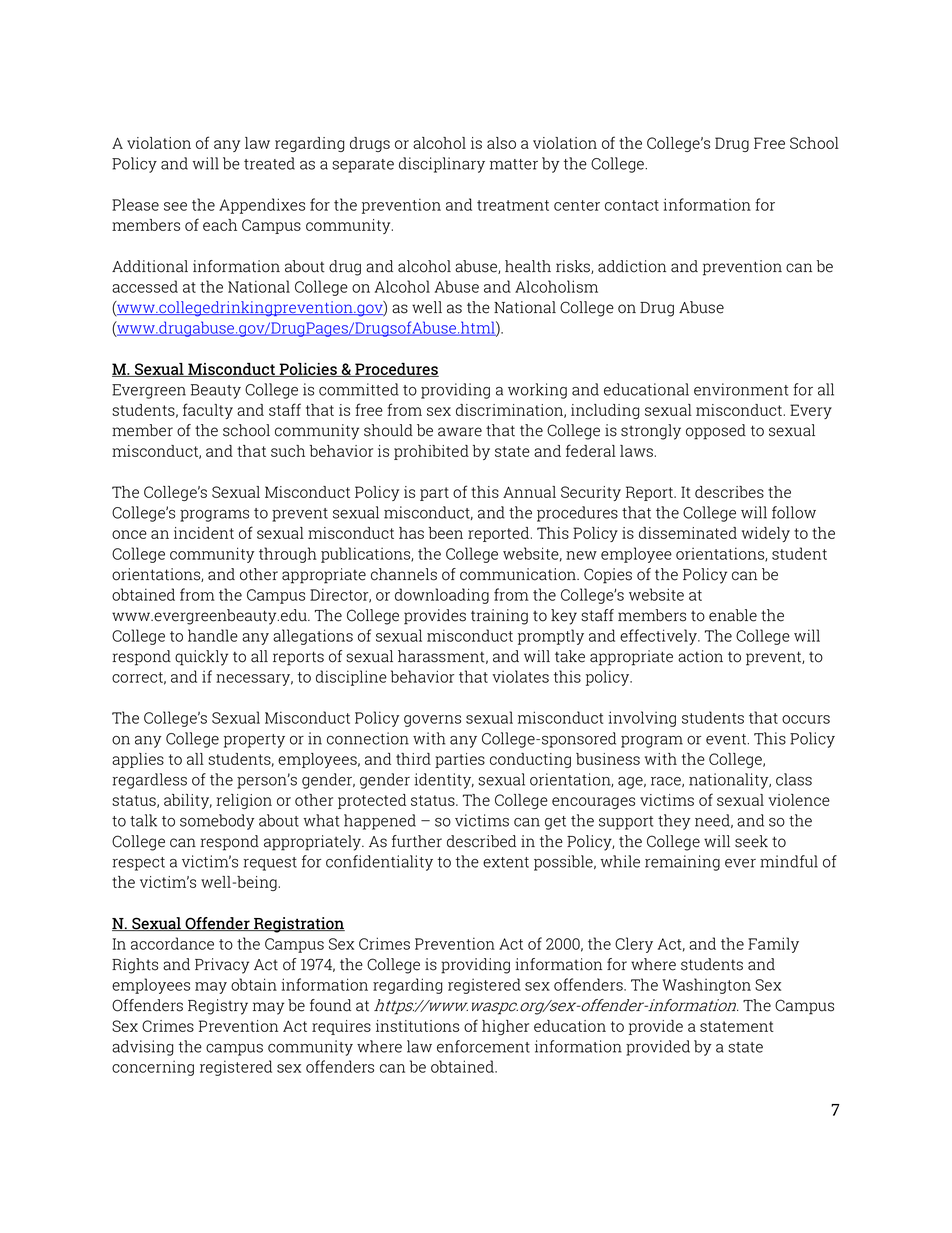 This image has width=952, height=1233. What do you see at coordinates (442, 165) in the image?
I see `disciplinary` at bounding box center [442, 165].
